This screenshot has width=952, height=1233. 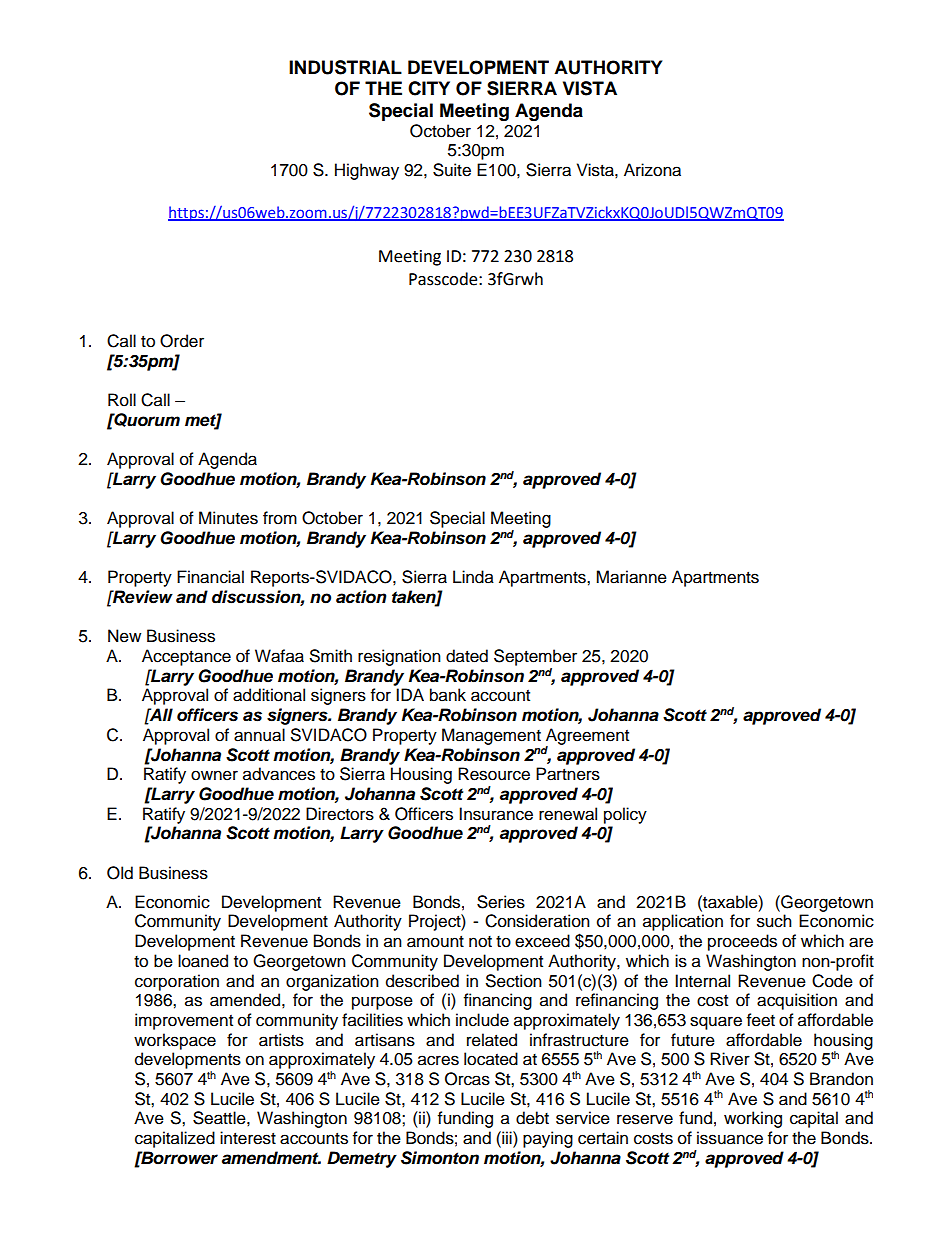 What do you see at coordinates (429, 88) in the screenshot?
I see `CITY` at bounding box center [429, 88].
